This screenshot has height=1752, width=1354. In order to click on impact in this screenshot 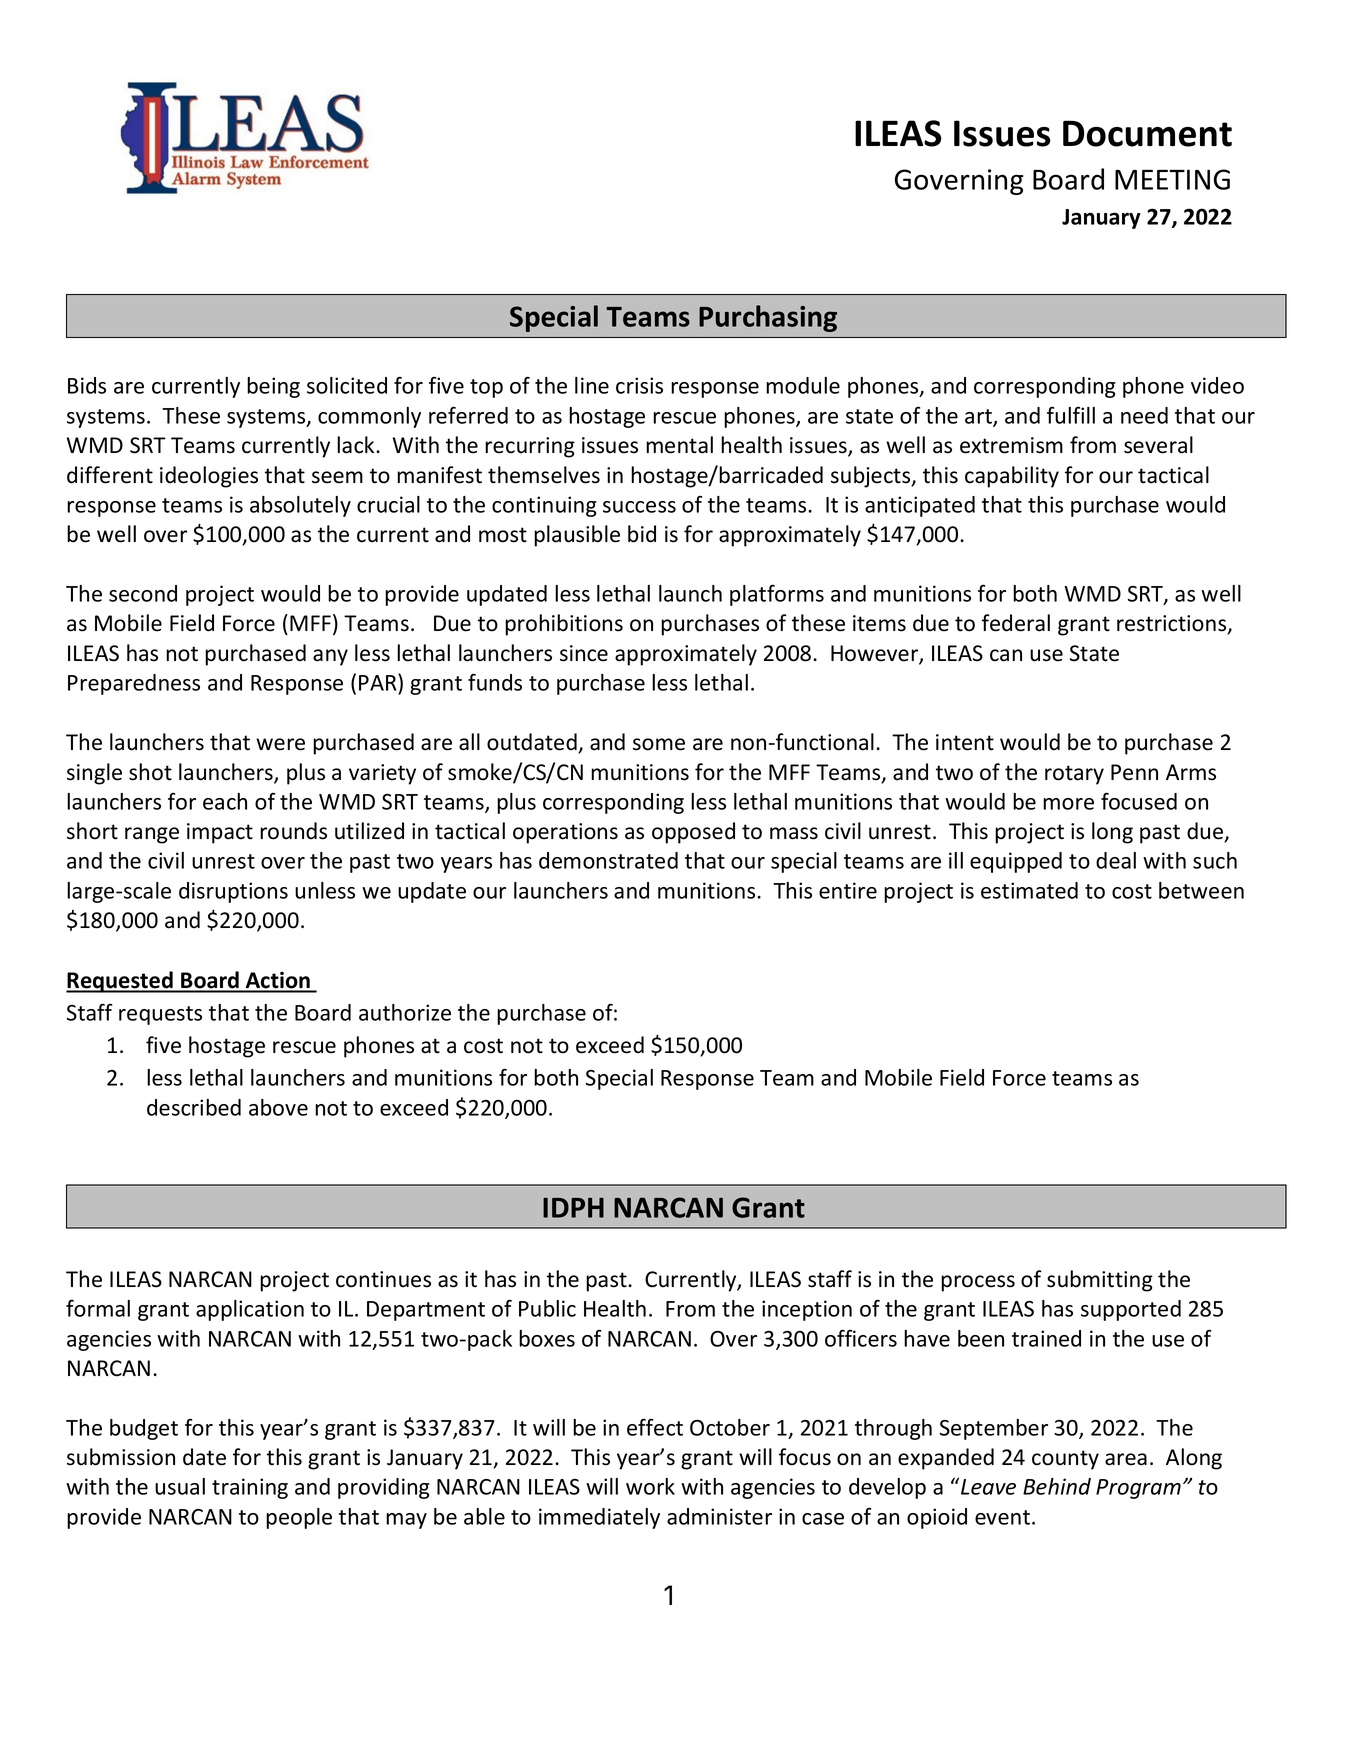, I will do `click(220, 833)`.
